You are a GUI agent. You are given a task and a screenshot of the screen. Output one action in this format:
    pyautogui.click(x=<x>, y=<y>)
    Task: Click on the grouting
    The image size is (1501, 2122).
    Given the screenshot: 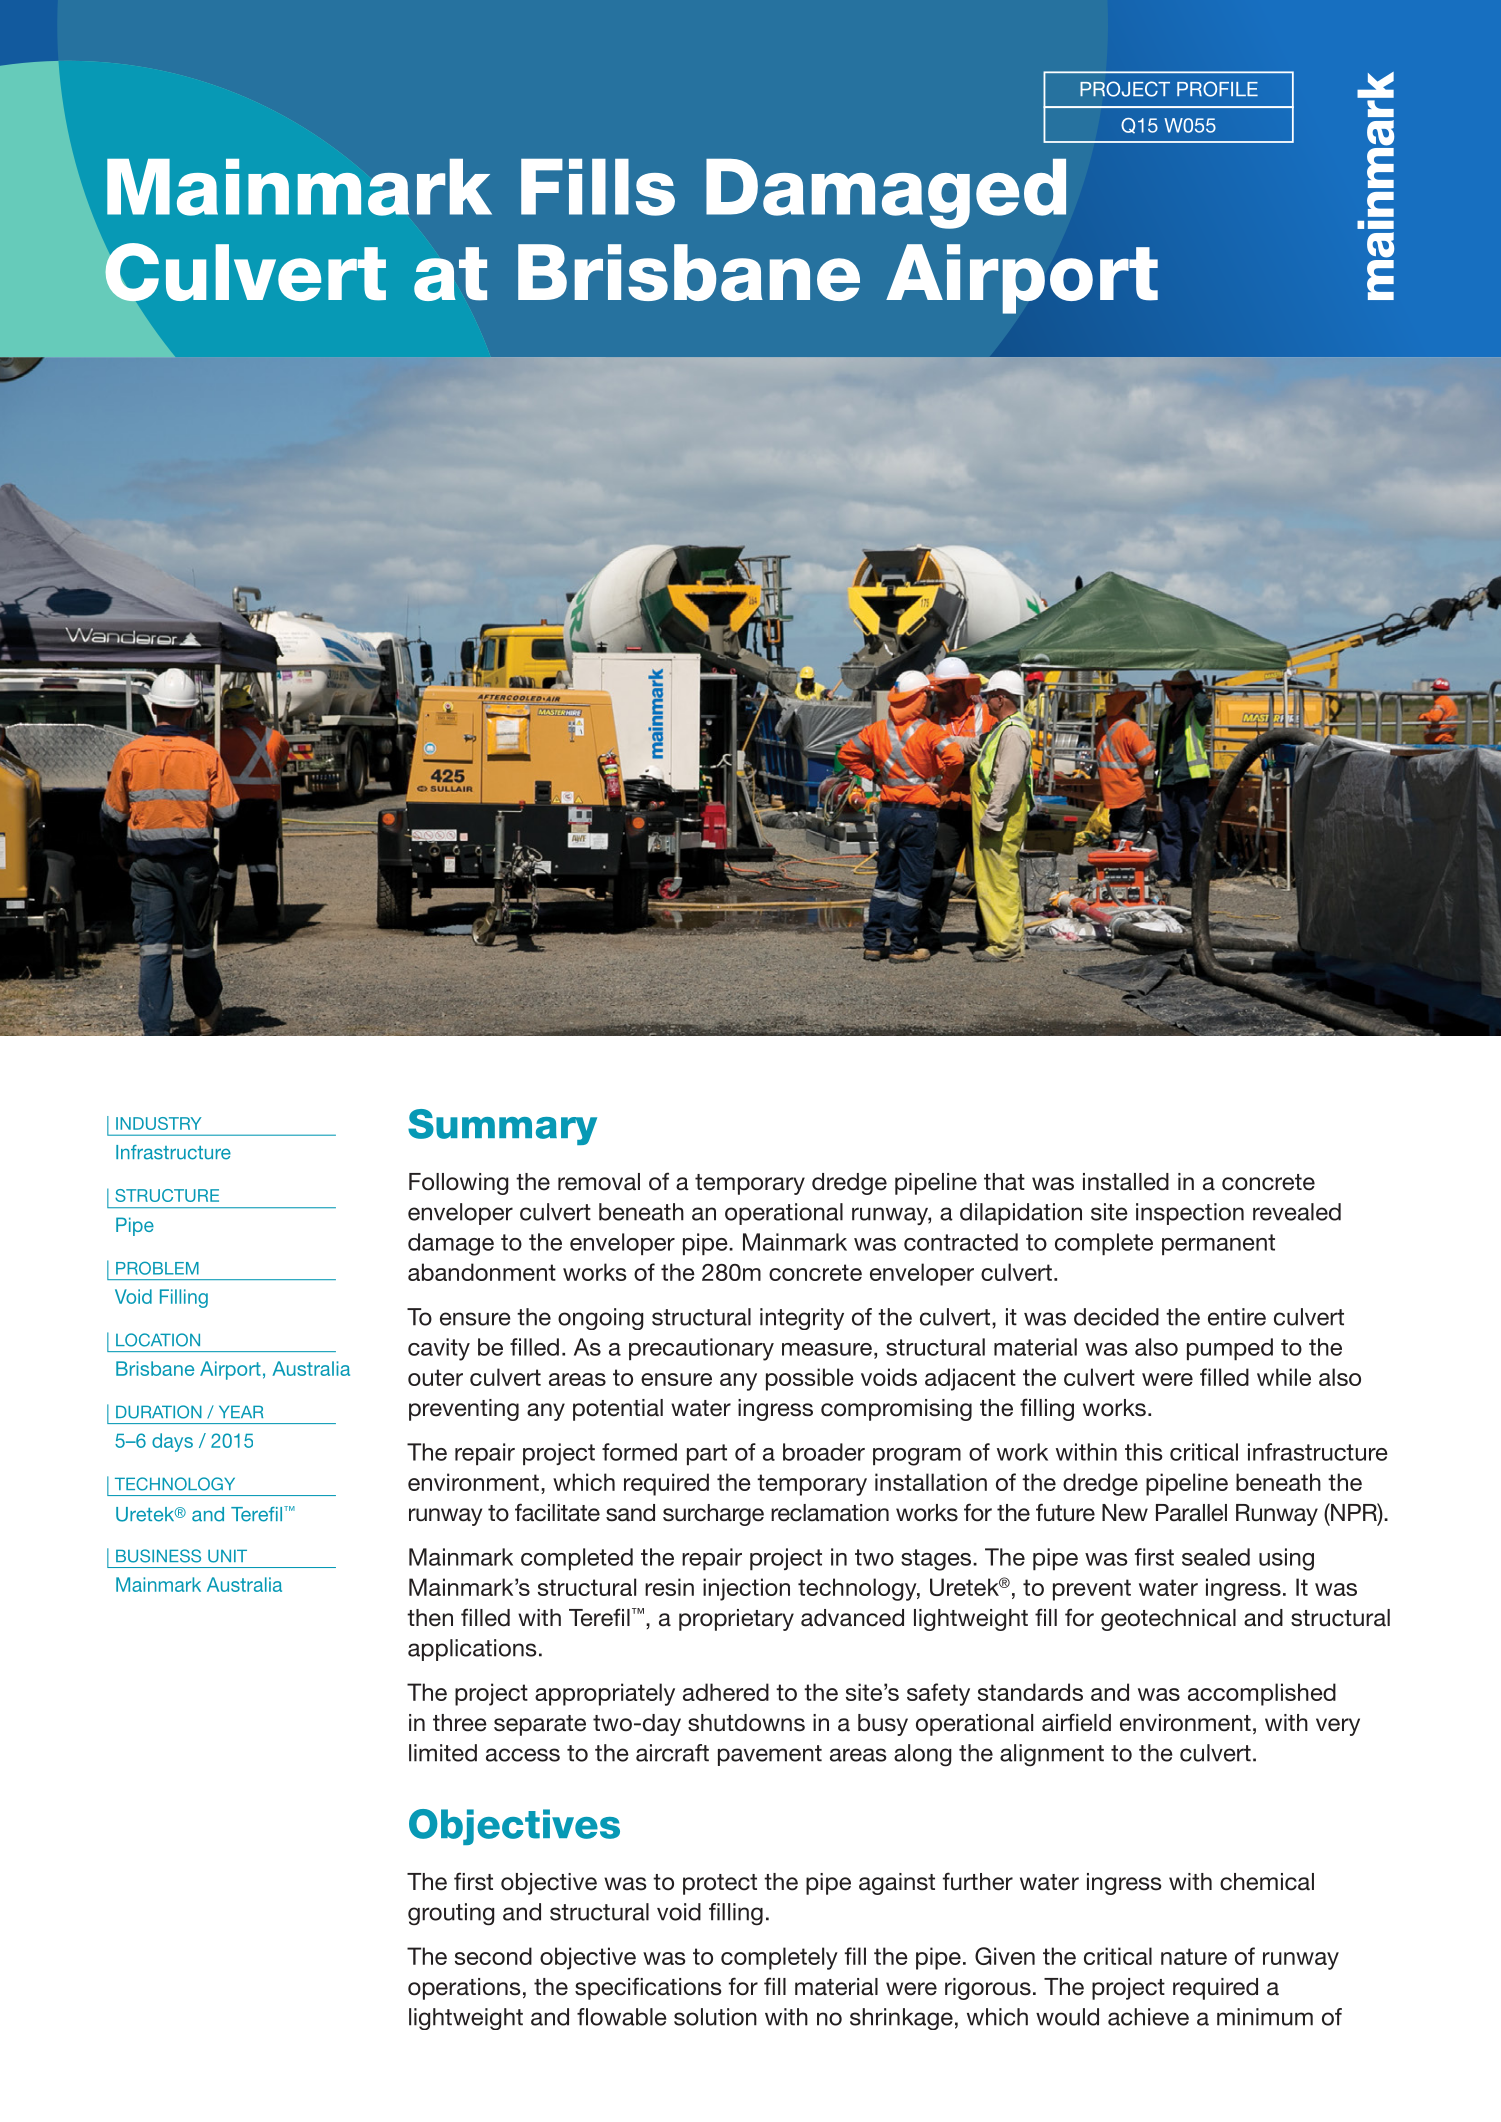 What is the action you would take?
    pyautogui.click(x=451, y=1914)
